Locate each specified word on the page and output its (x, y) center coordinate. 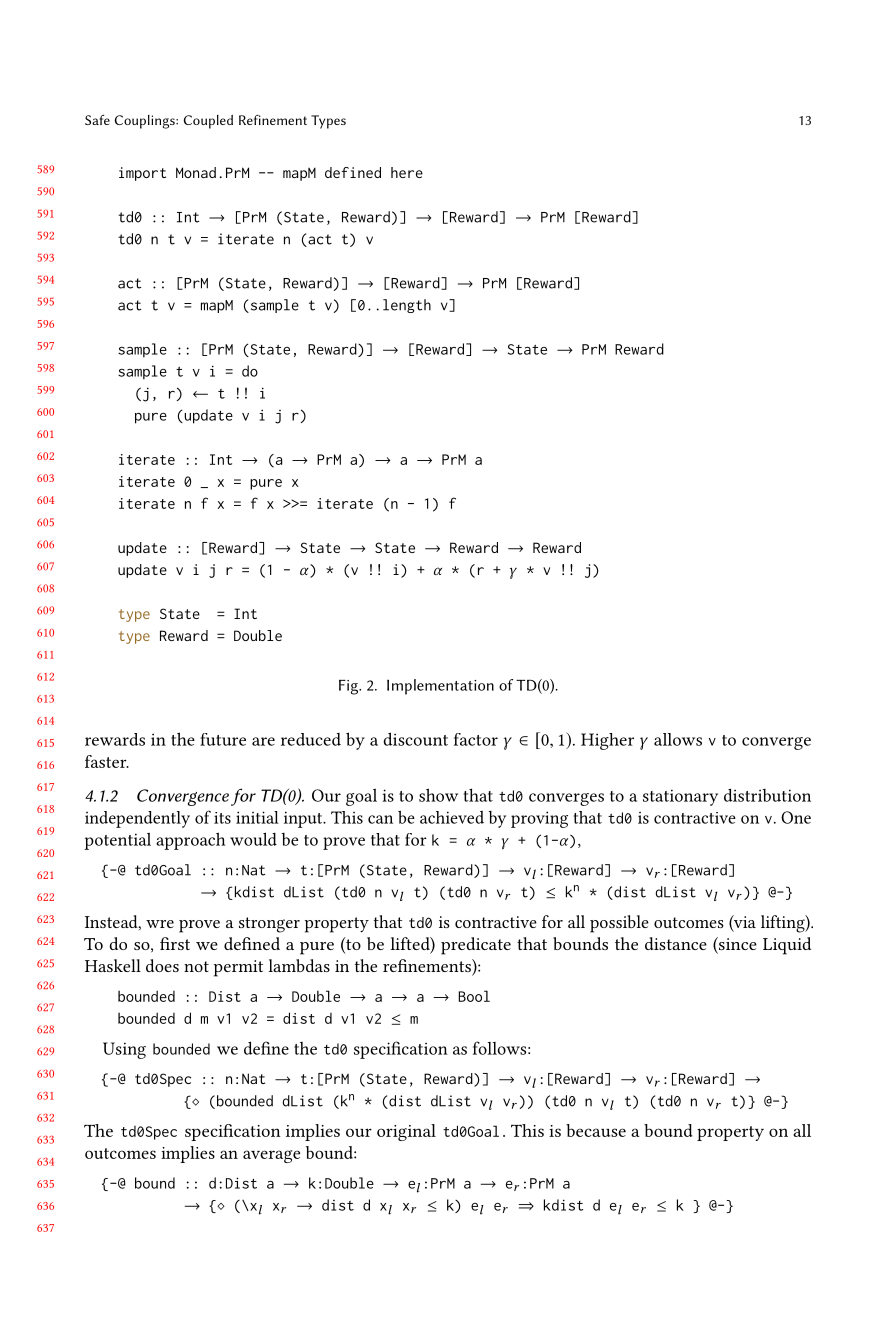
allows (678, 739)
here (407, 172)
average (271, 1156)
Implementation (440, 687)
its (222, 818)
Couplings (146, 122)
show (438, 795)
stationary (680, 797)
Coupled (208, 122)
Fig (350, 687)
